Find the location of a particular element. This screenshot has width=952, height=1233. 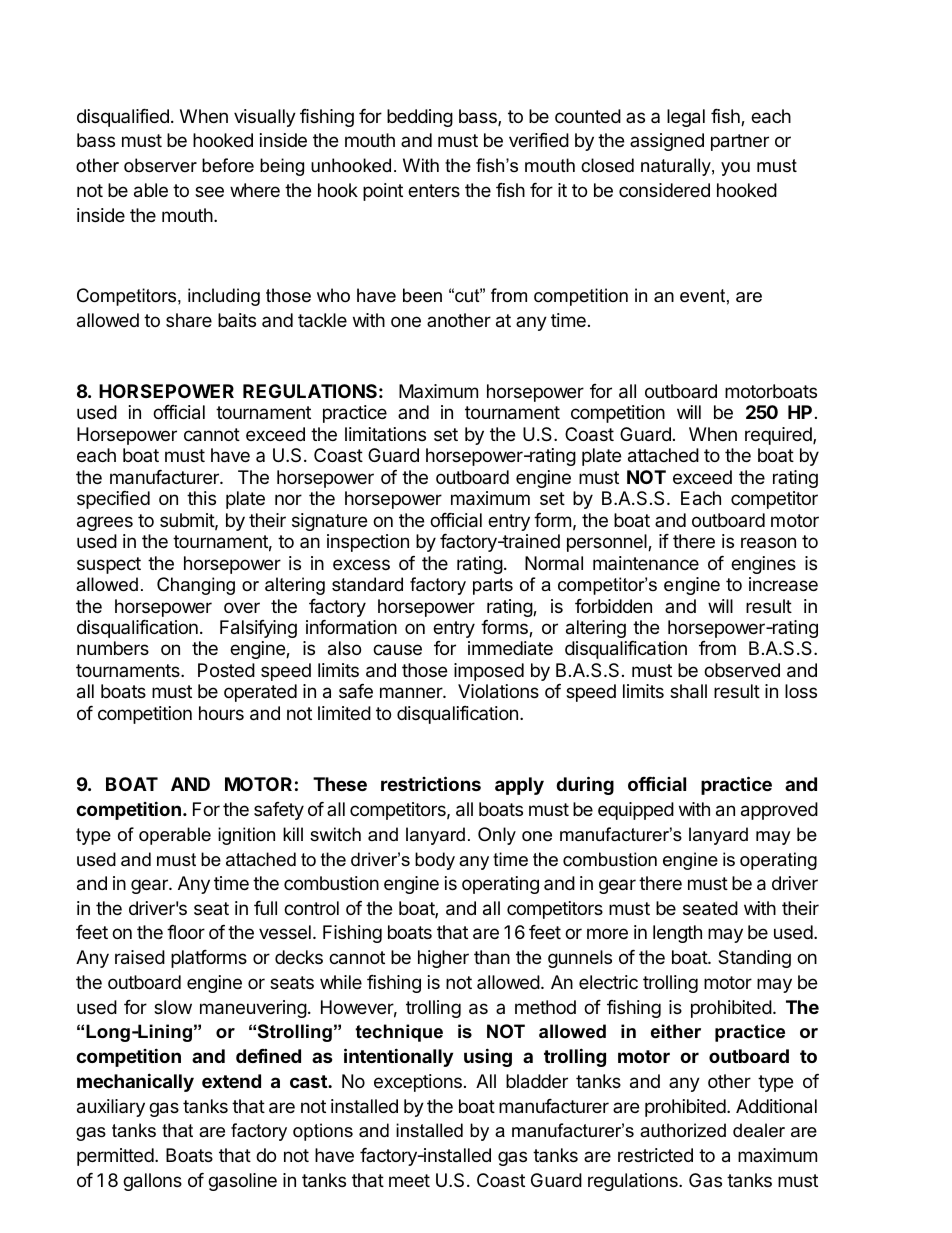

limitations is located at coordinates (385, 434).
